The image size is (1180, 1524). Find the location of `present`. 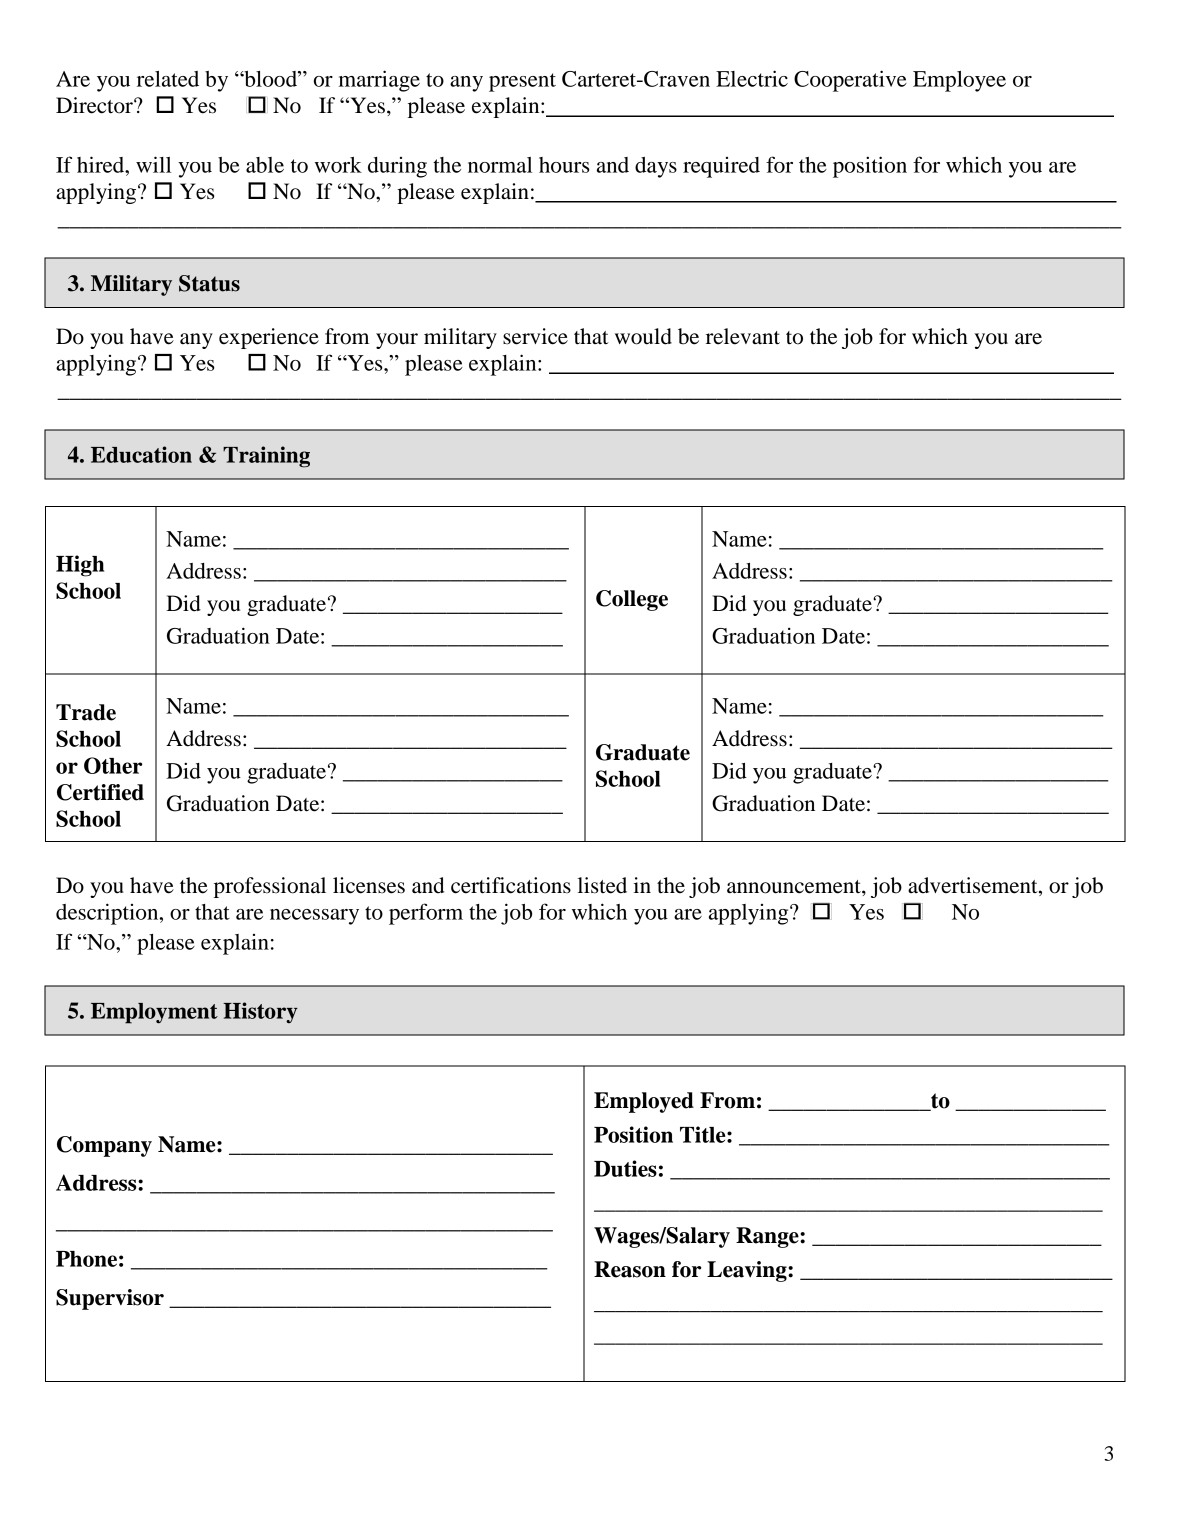

present is located at coordinates (522, 82).
